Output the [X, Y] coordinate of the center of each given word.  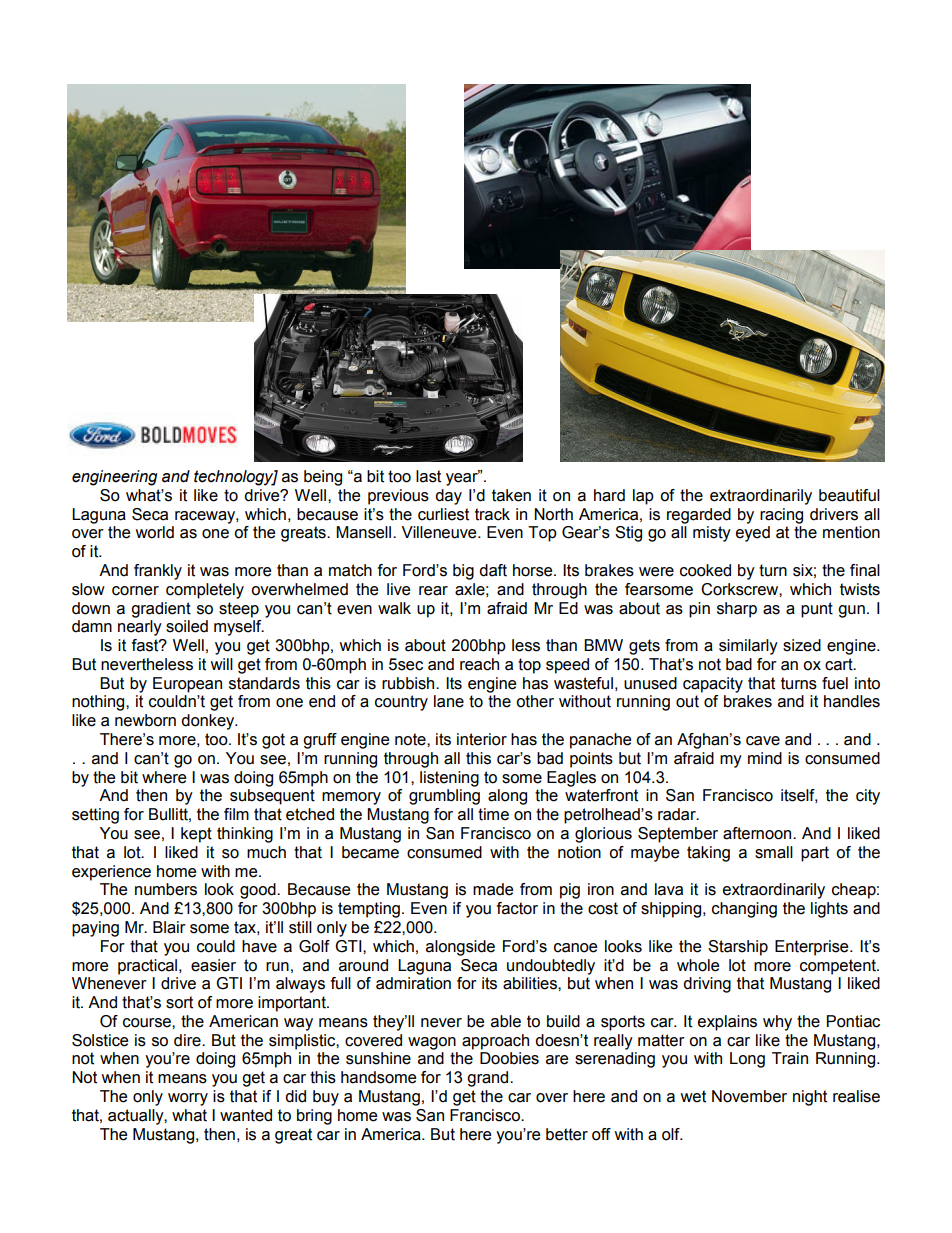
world [154, 532]
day [448, 497]
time [493, 814]
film [236, 814]
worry [188, 1099]
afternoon [758, 833]
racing [781, 516]
